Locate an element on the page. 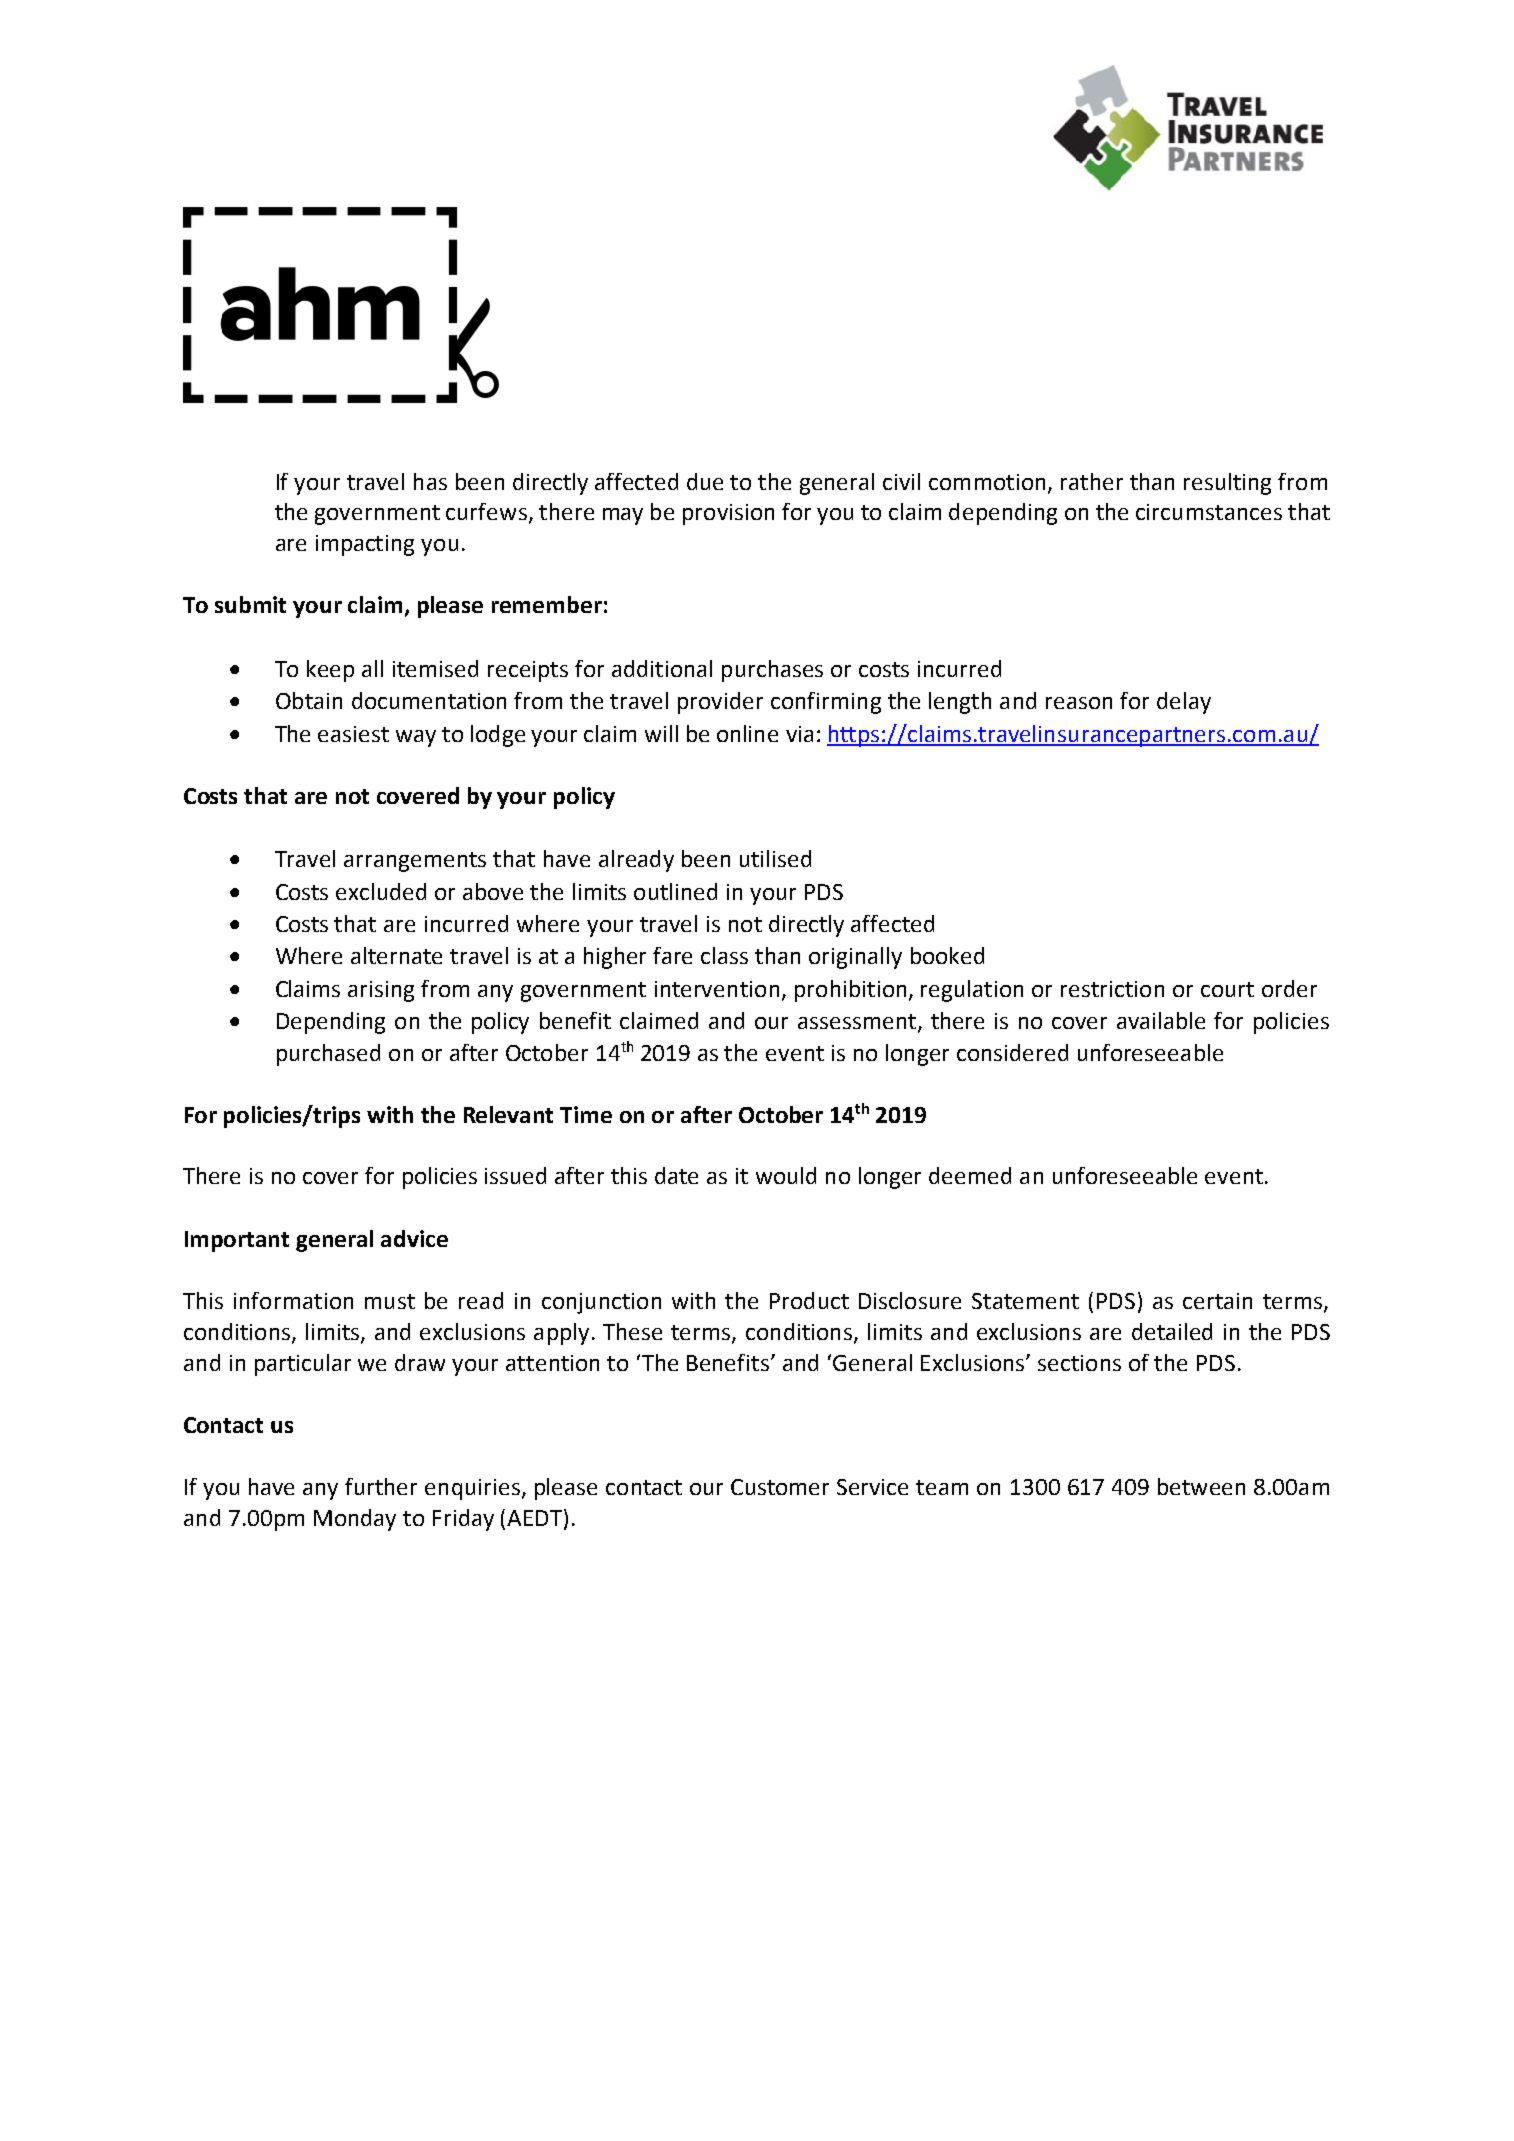  arising is located at coordinates (381, 991).
